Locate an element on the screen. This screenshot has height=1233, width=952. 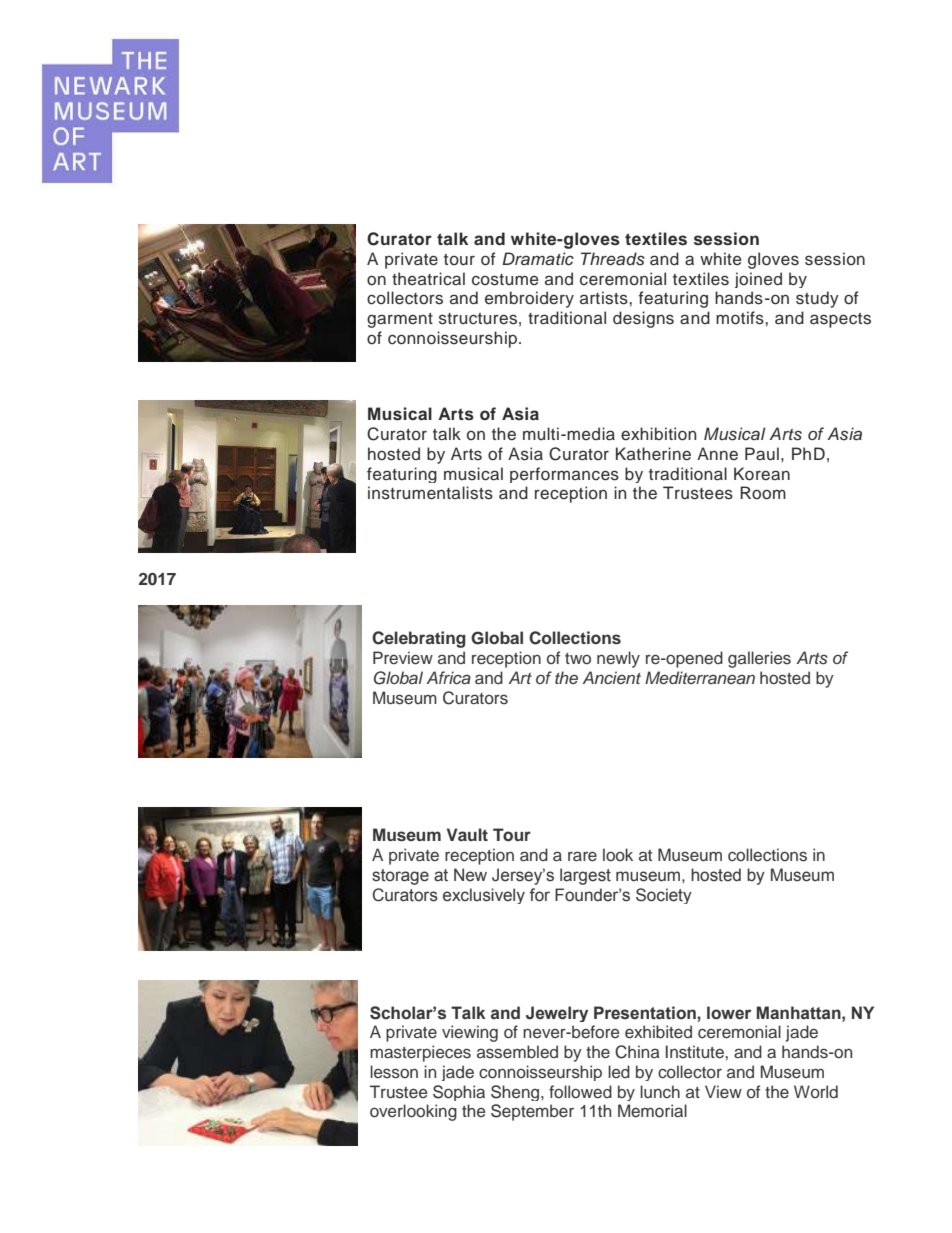
Room is located at coordinates (763, 493).
